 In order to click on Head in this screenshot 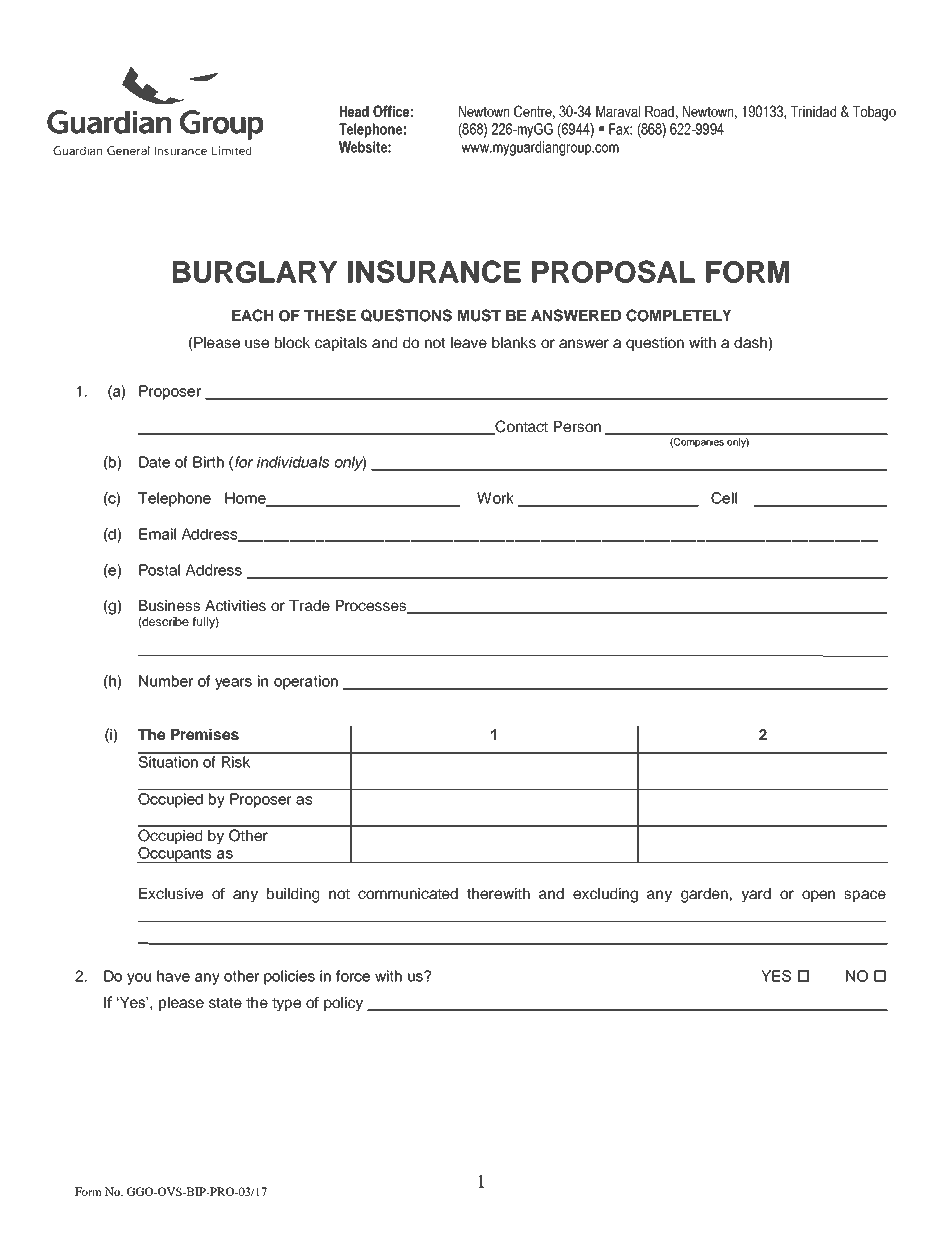, I will do `click(354, 111)`.
